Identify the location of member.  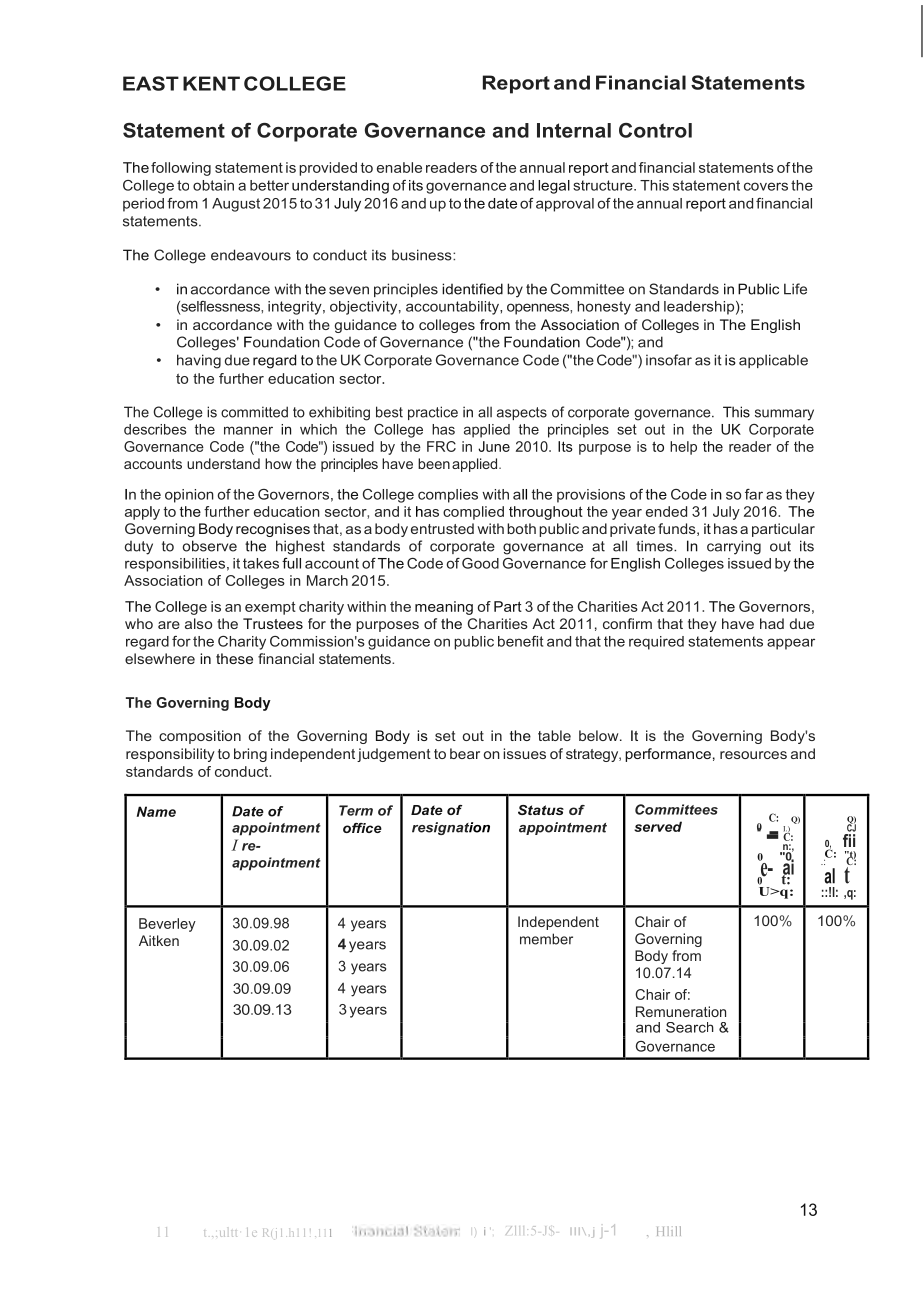
(546, 939).
